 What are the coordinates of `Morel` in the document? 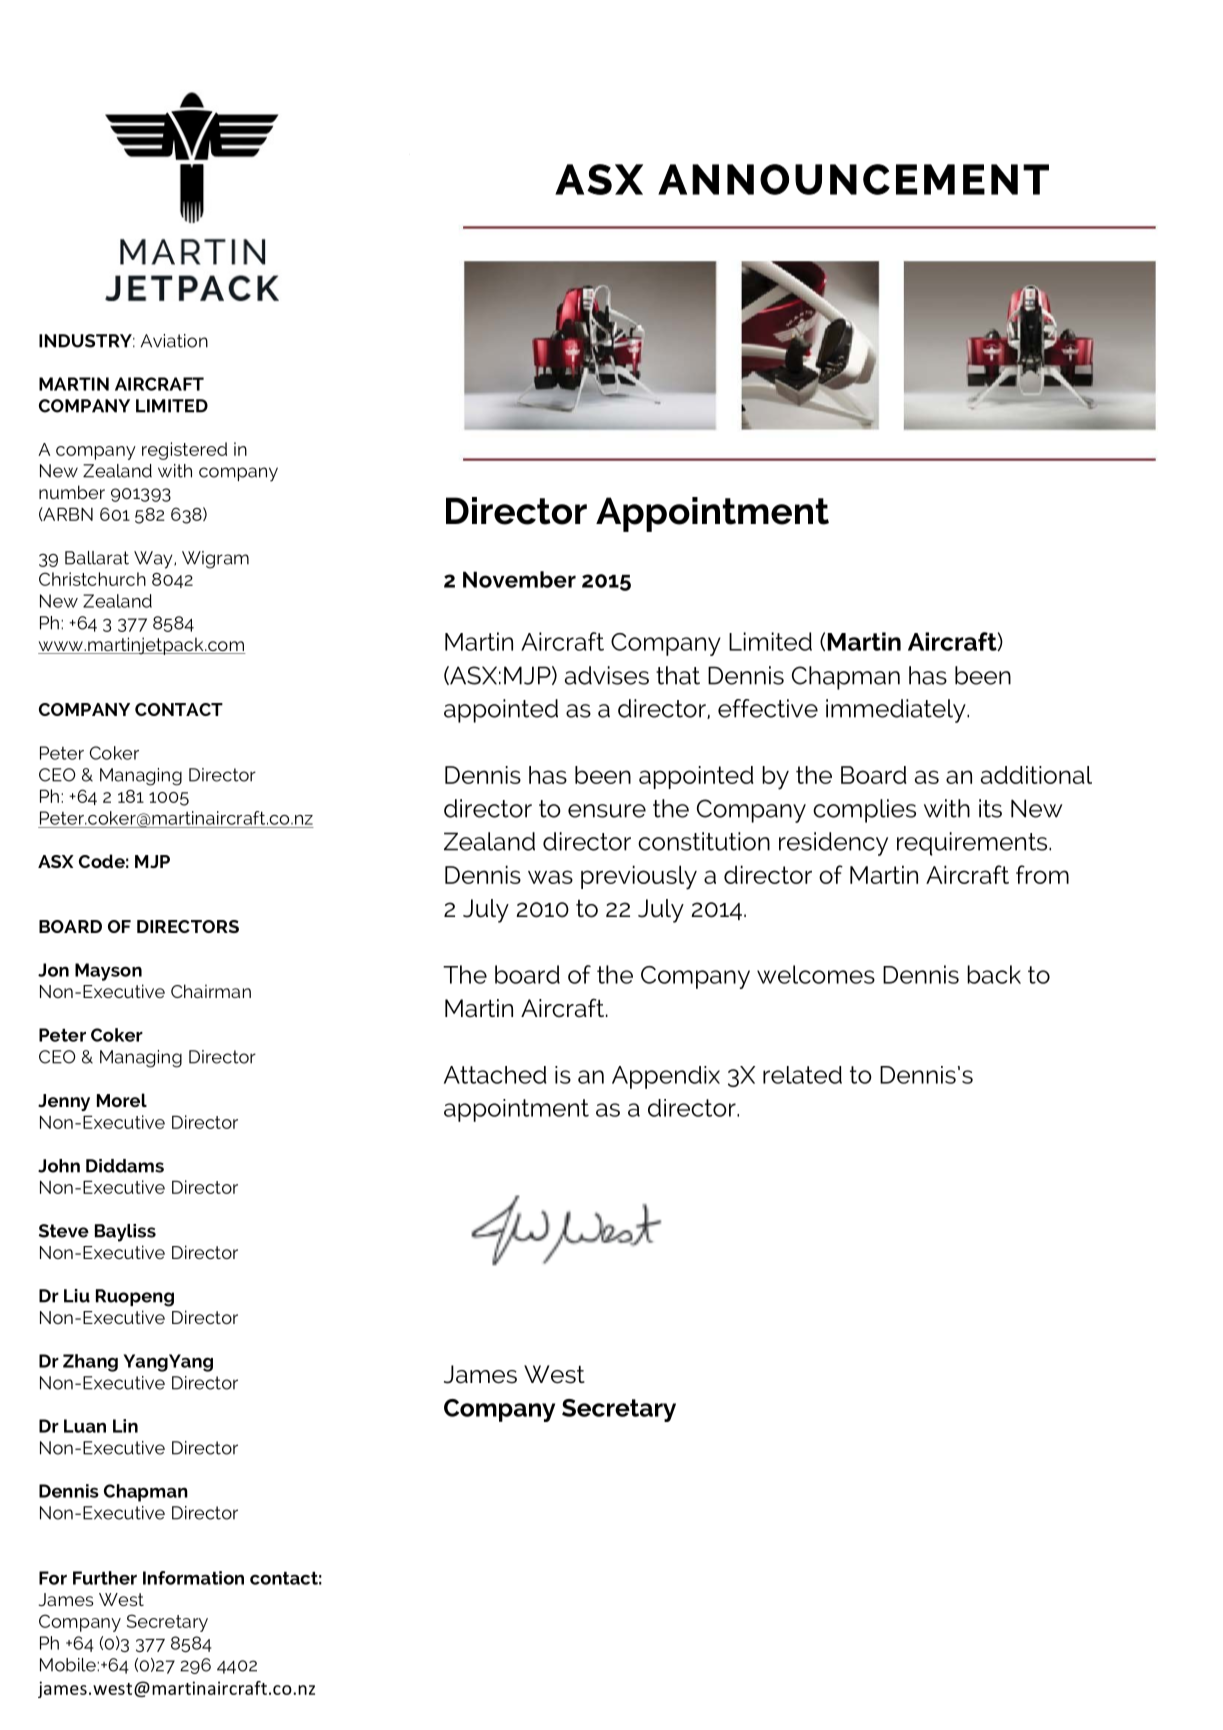 It's located at (122, 1100).
